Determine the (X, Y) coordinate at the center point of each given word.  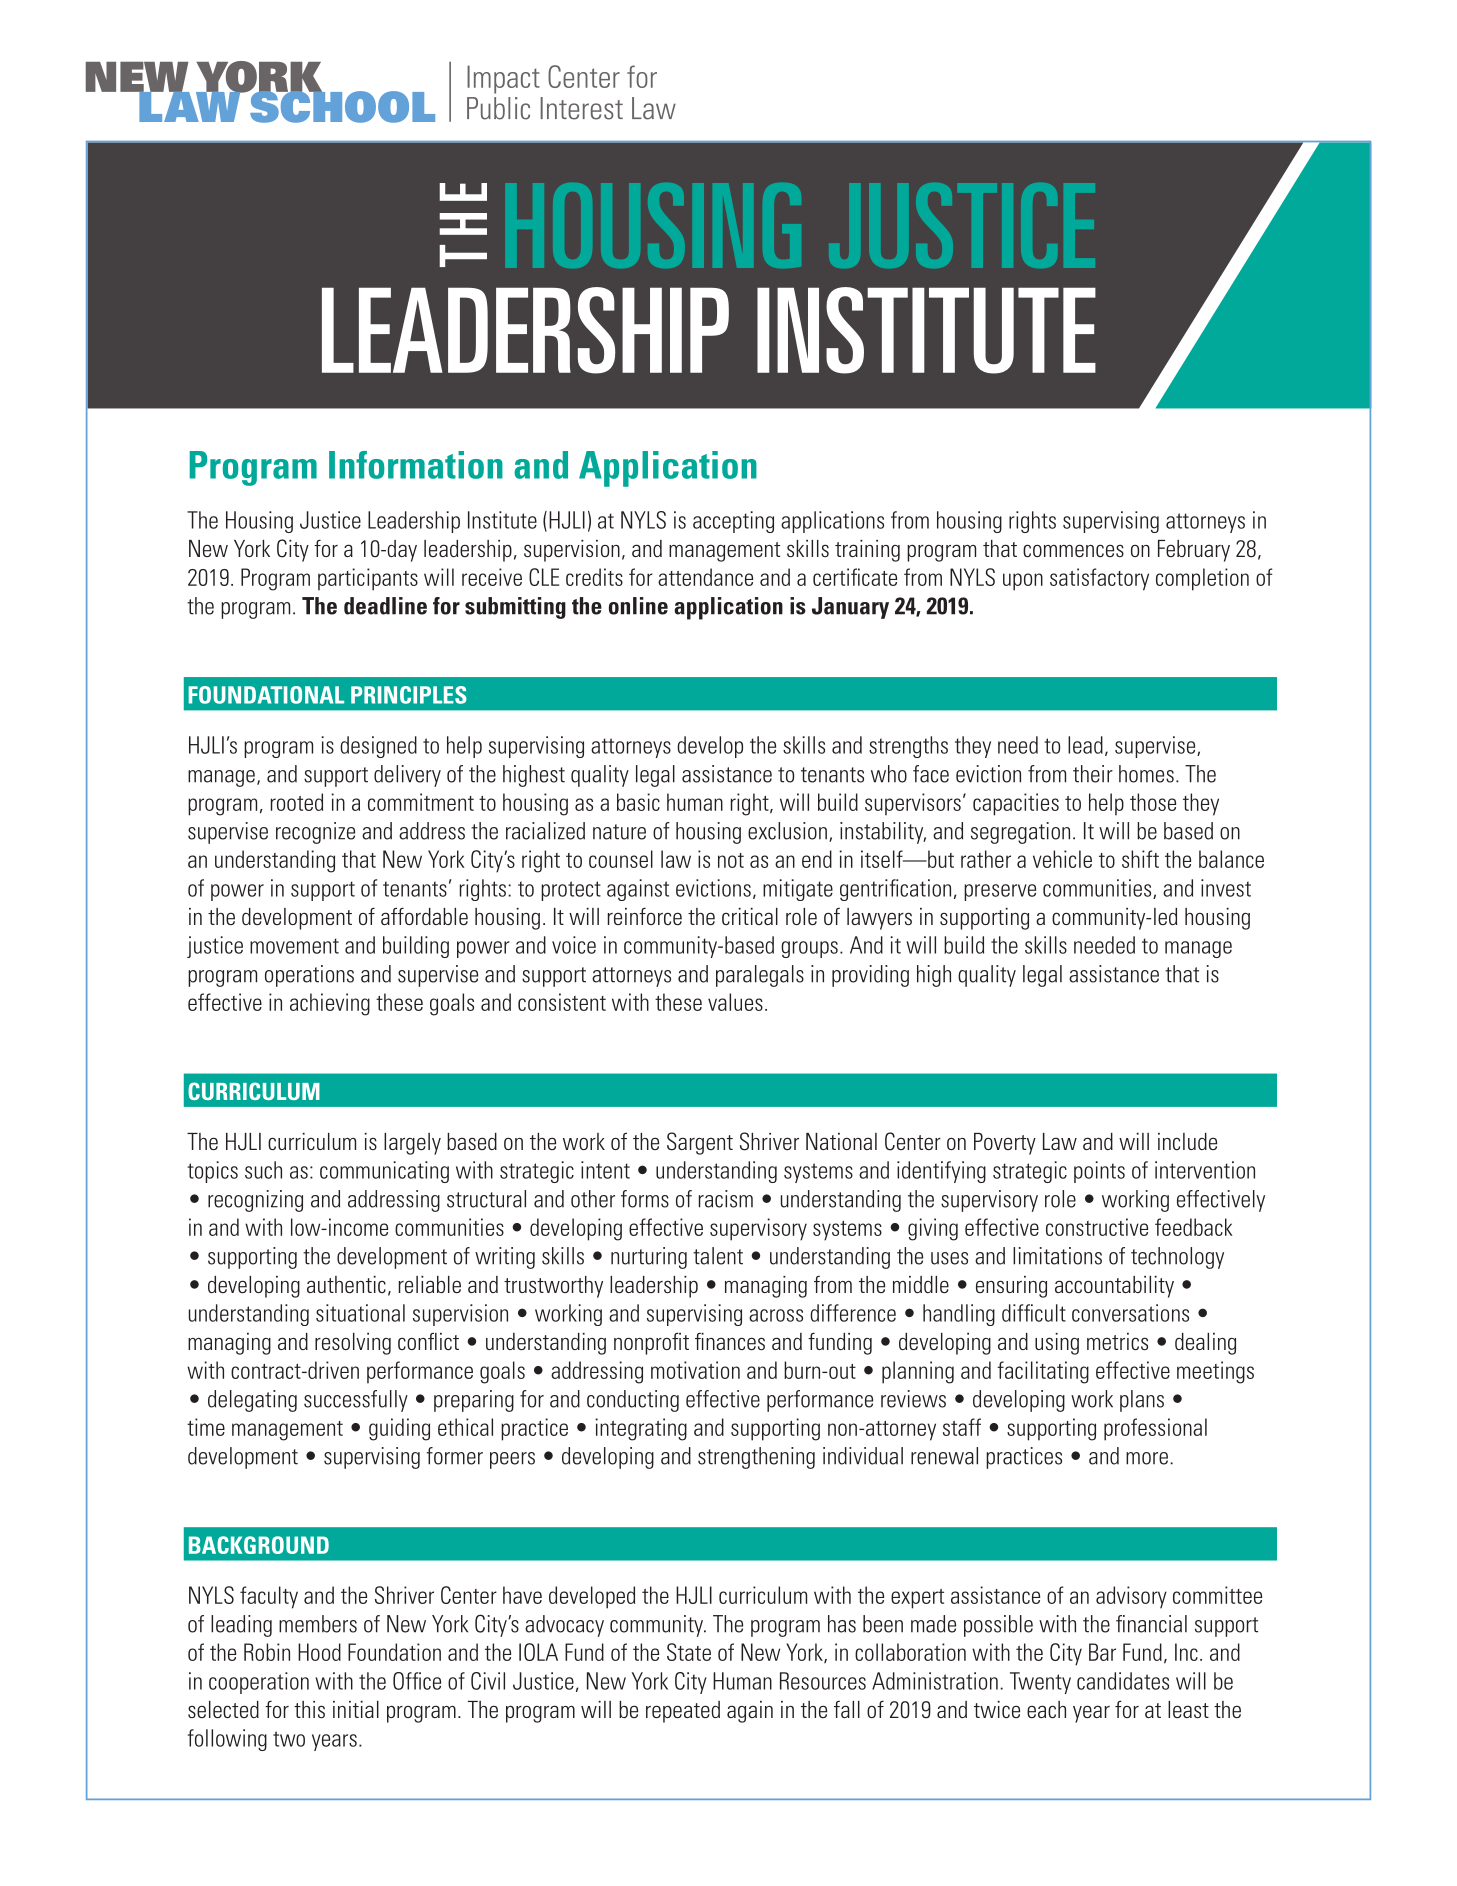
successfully (356, 1401)
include (1187, 1141)
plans (1142, 1401)
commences (1073, 550)
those (1153, 802)
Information (416, 465)
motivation (695, 1370)
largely (412, 1144)
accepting (733, 522)
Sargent (700, 1143)
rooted (297, 802)
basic (638, 802)
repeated (683, 1712)
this (309, 1709)
